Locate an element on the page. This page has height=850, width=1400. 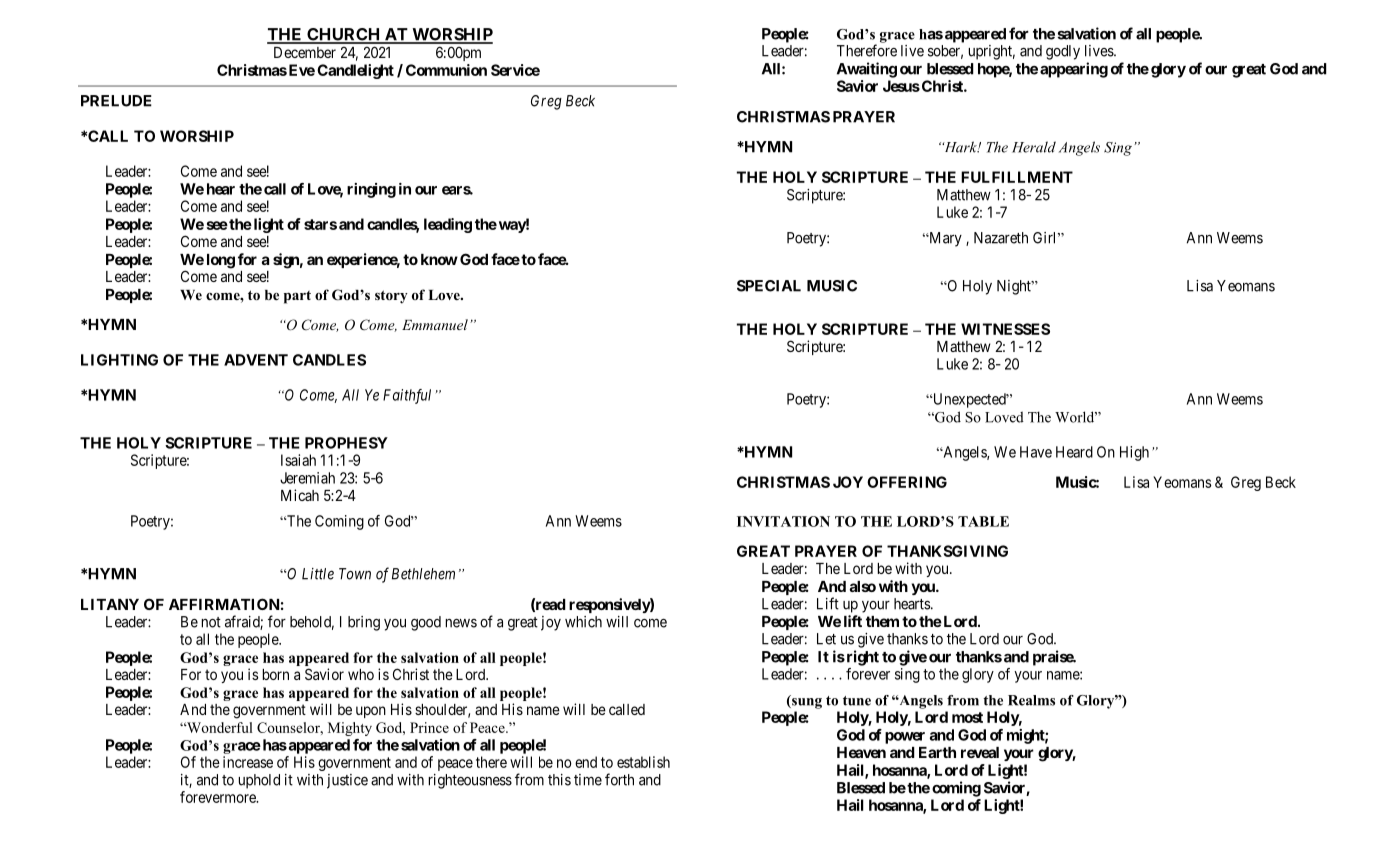
Faithful is located at coordinates (407, 396).
